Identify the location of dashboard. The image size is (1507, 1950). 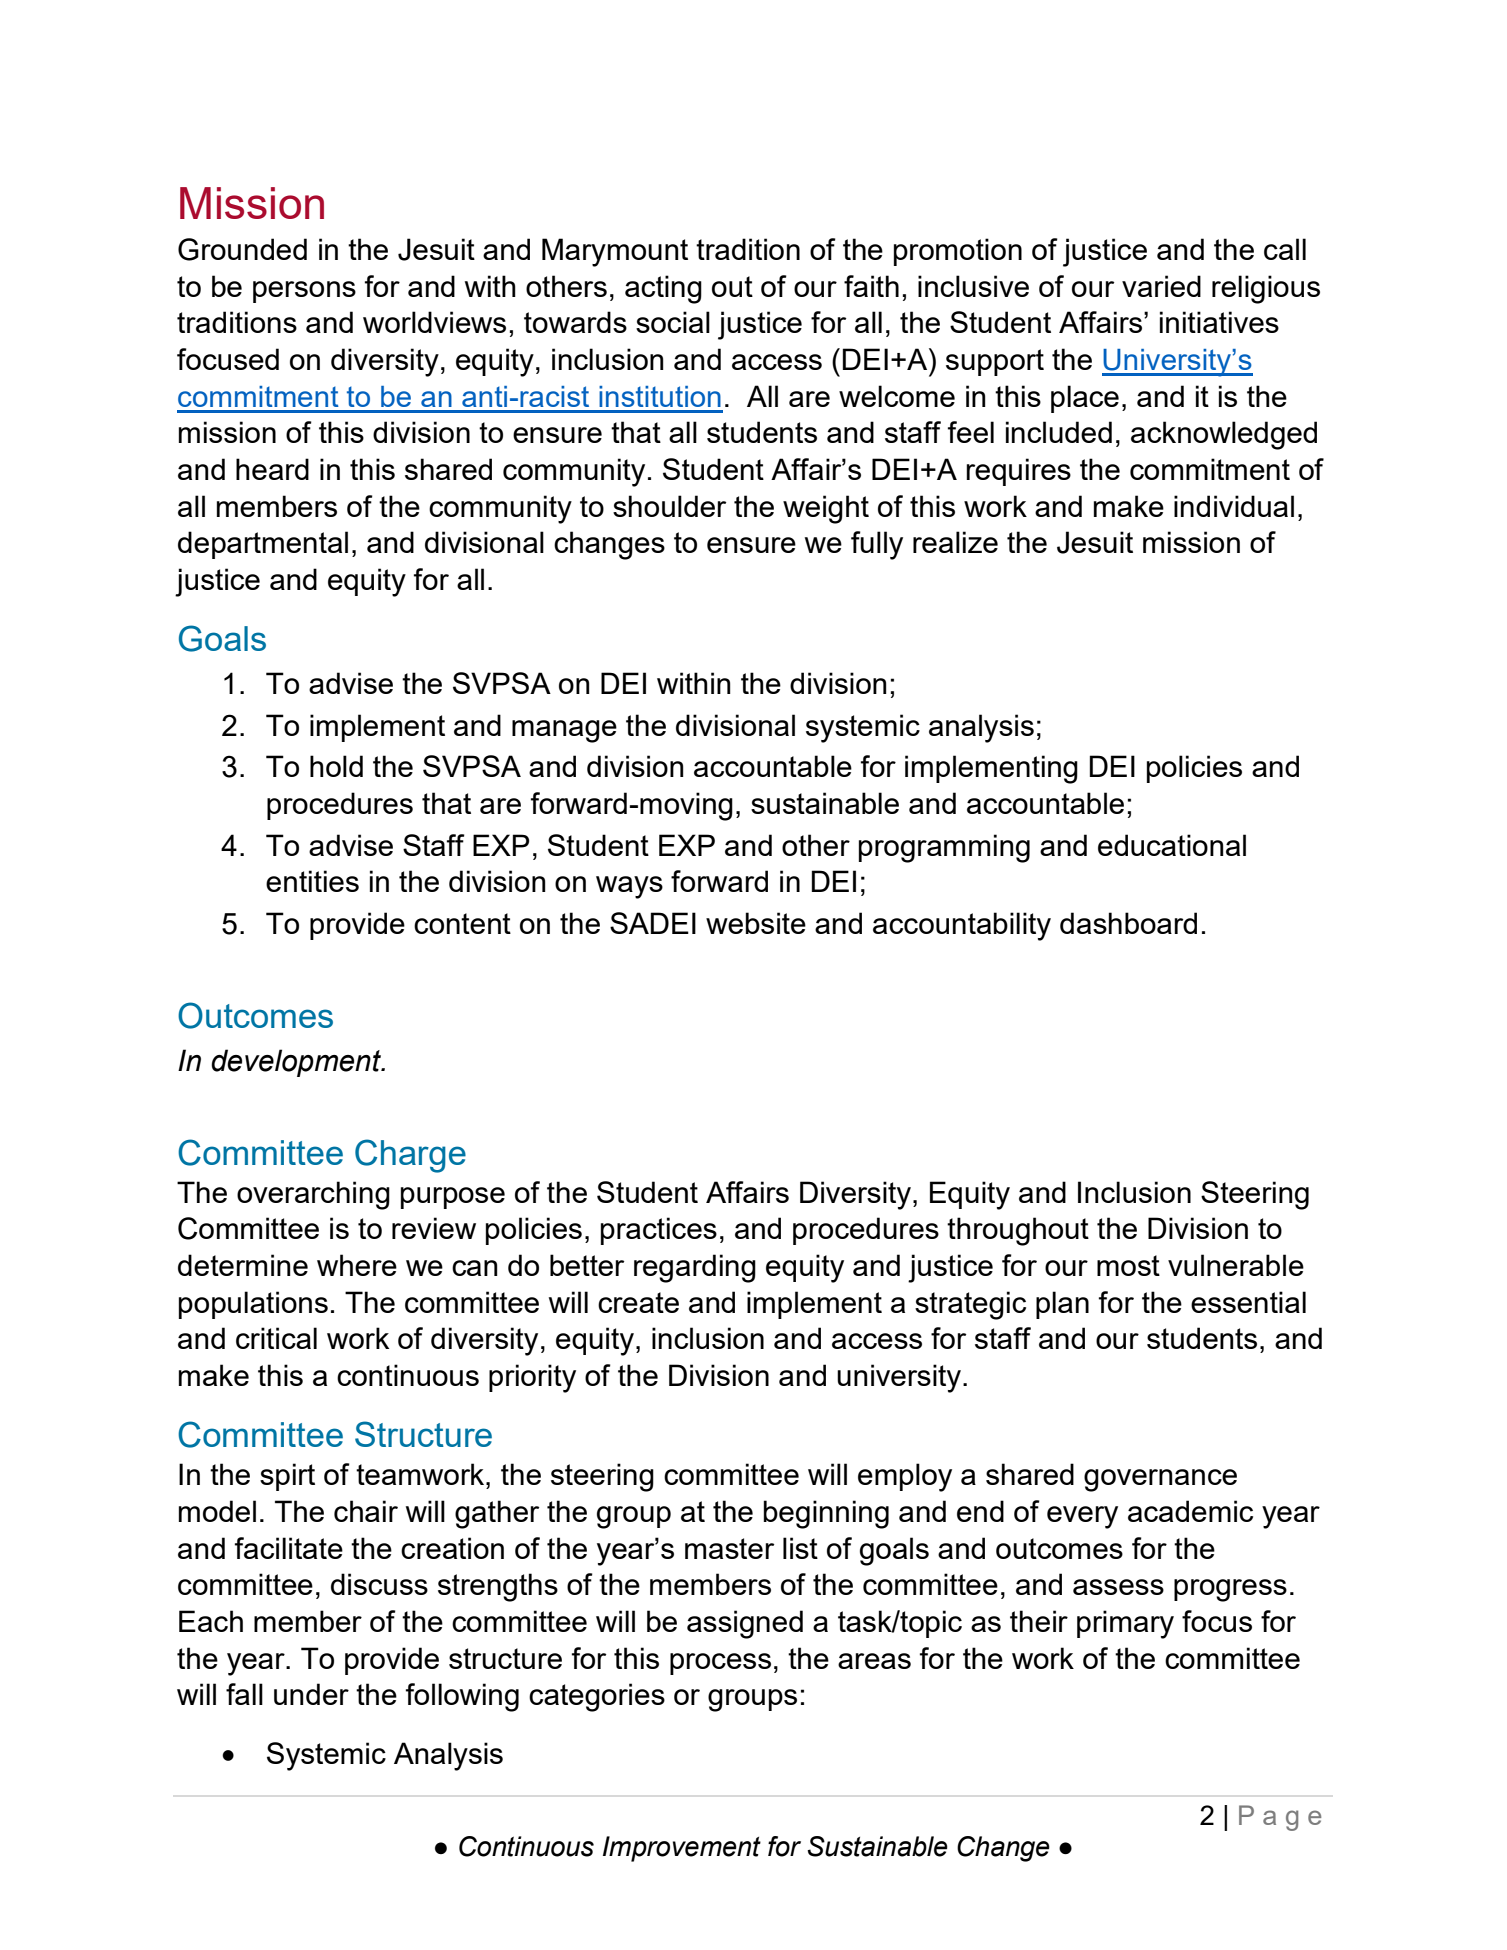
(1128, 923).
